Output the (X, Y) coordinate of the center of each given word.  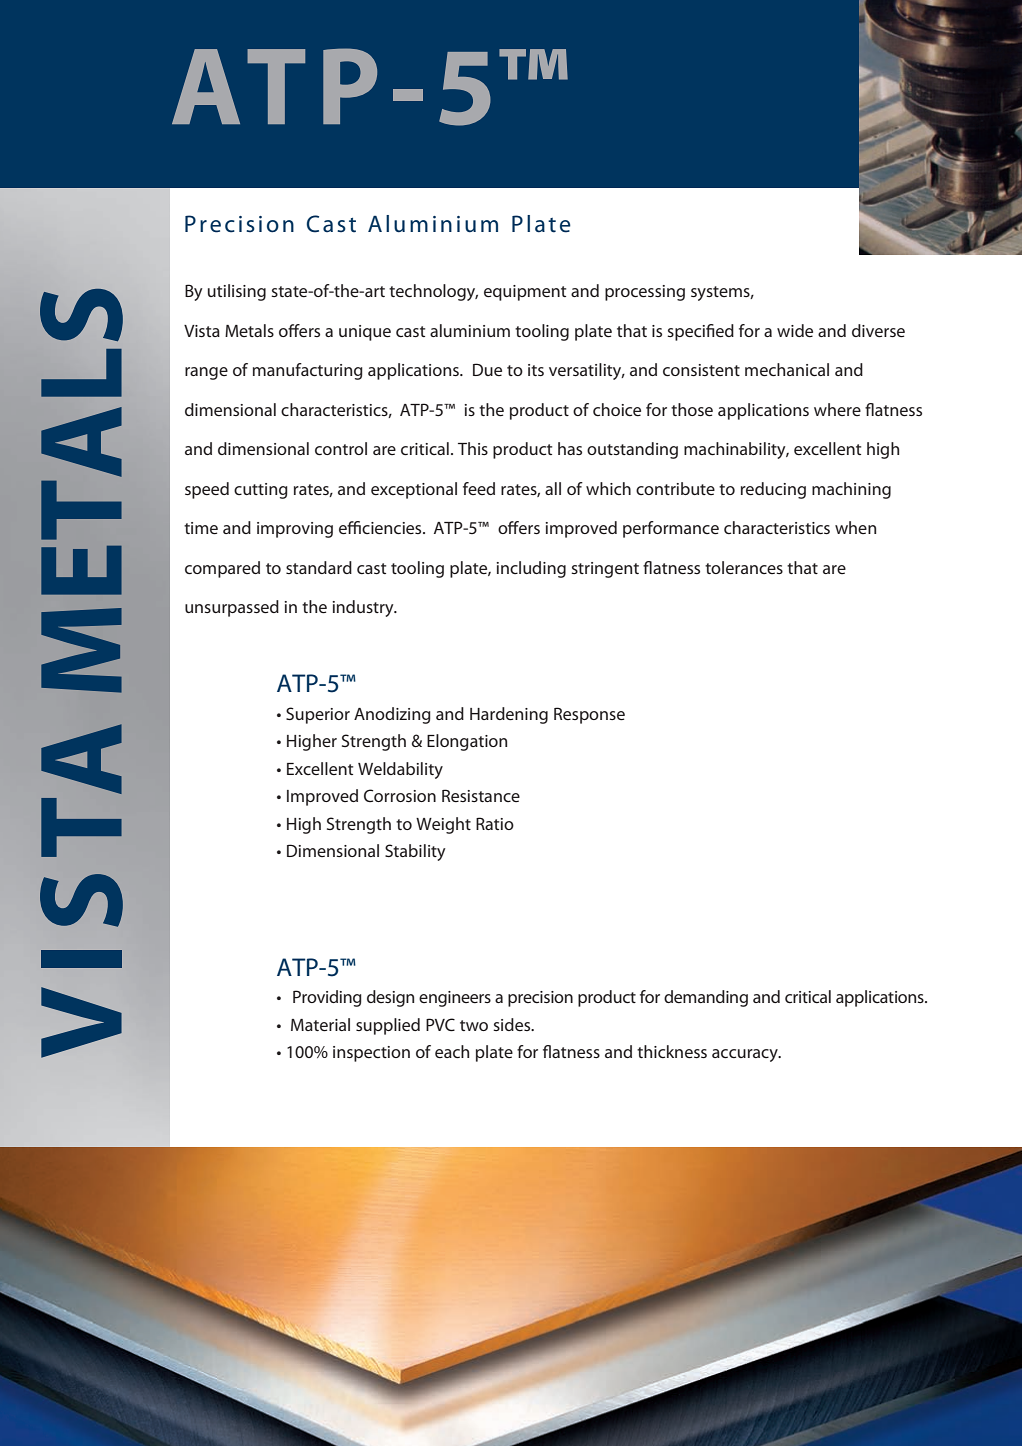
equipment (525, 293)
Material (320, 1024)
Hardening (509, 715)
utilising (237, 292)
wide (795, 330)
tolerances (744, 567)
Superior (318, 715)
